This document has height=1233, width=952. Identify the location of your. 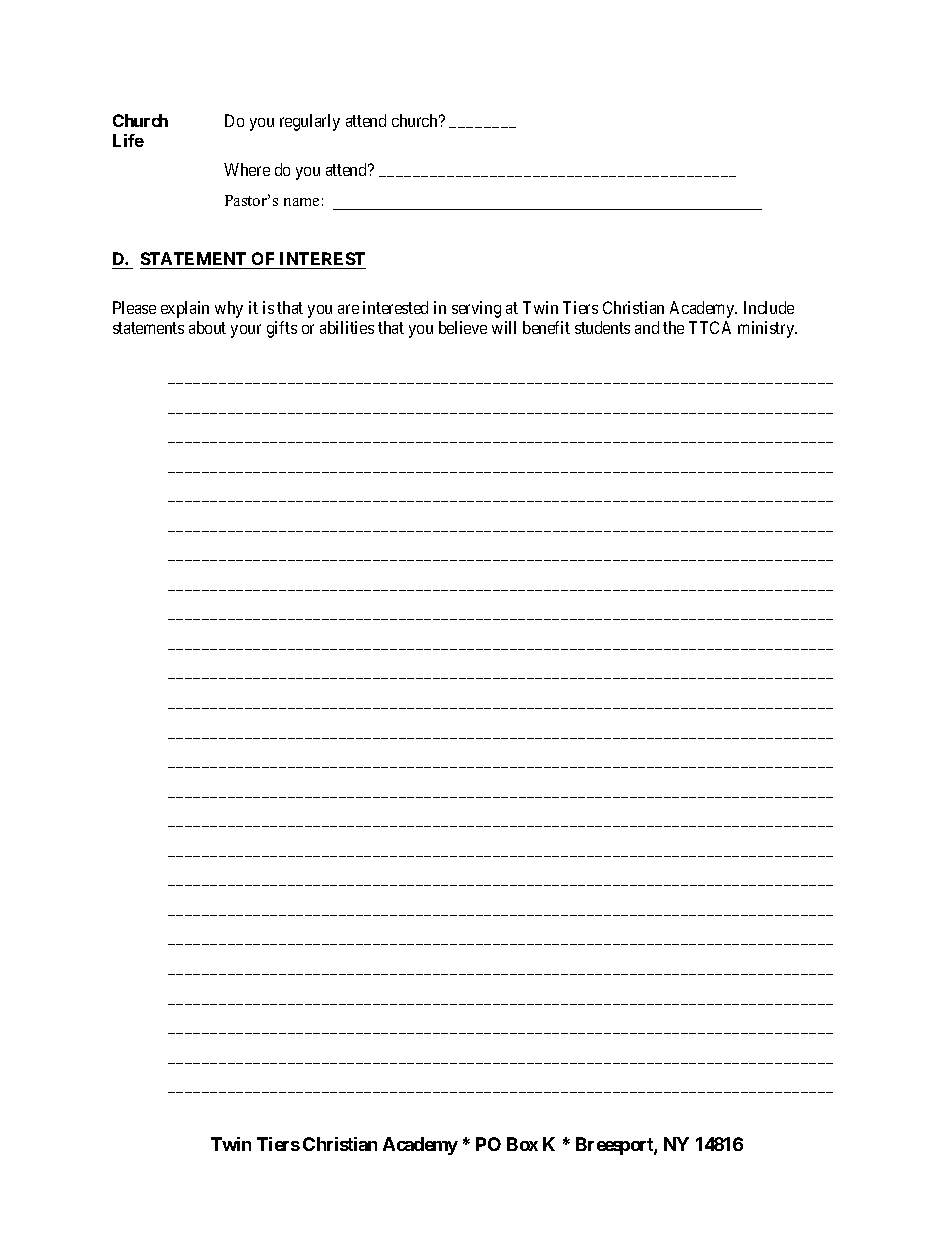
(246, 331).
